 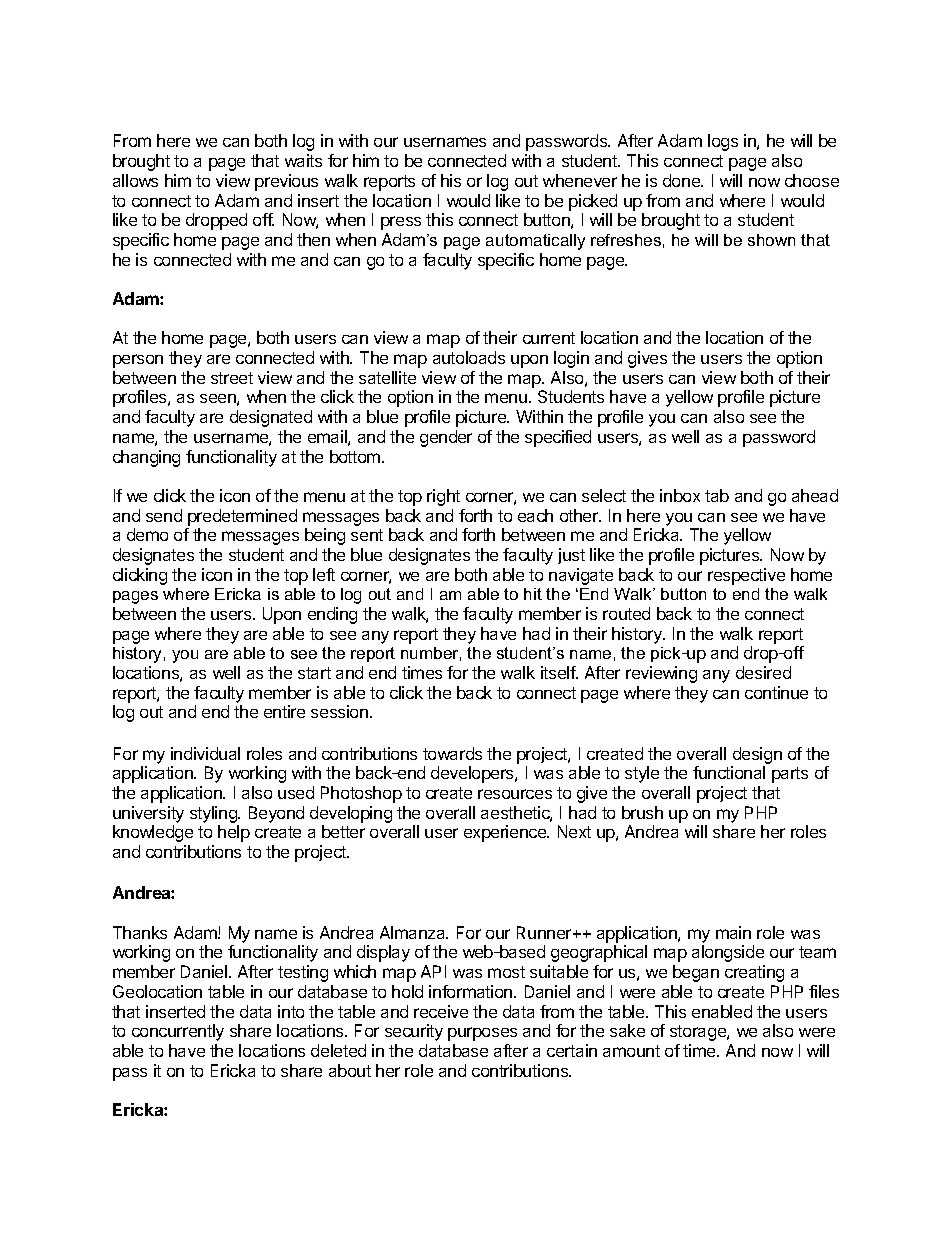 I want to click on respective, so click(x=746, y=576).
